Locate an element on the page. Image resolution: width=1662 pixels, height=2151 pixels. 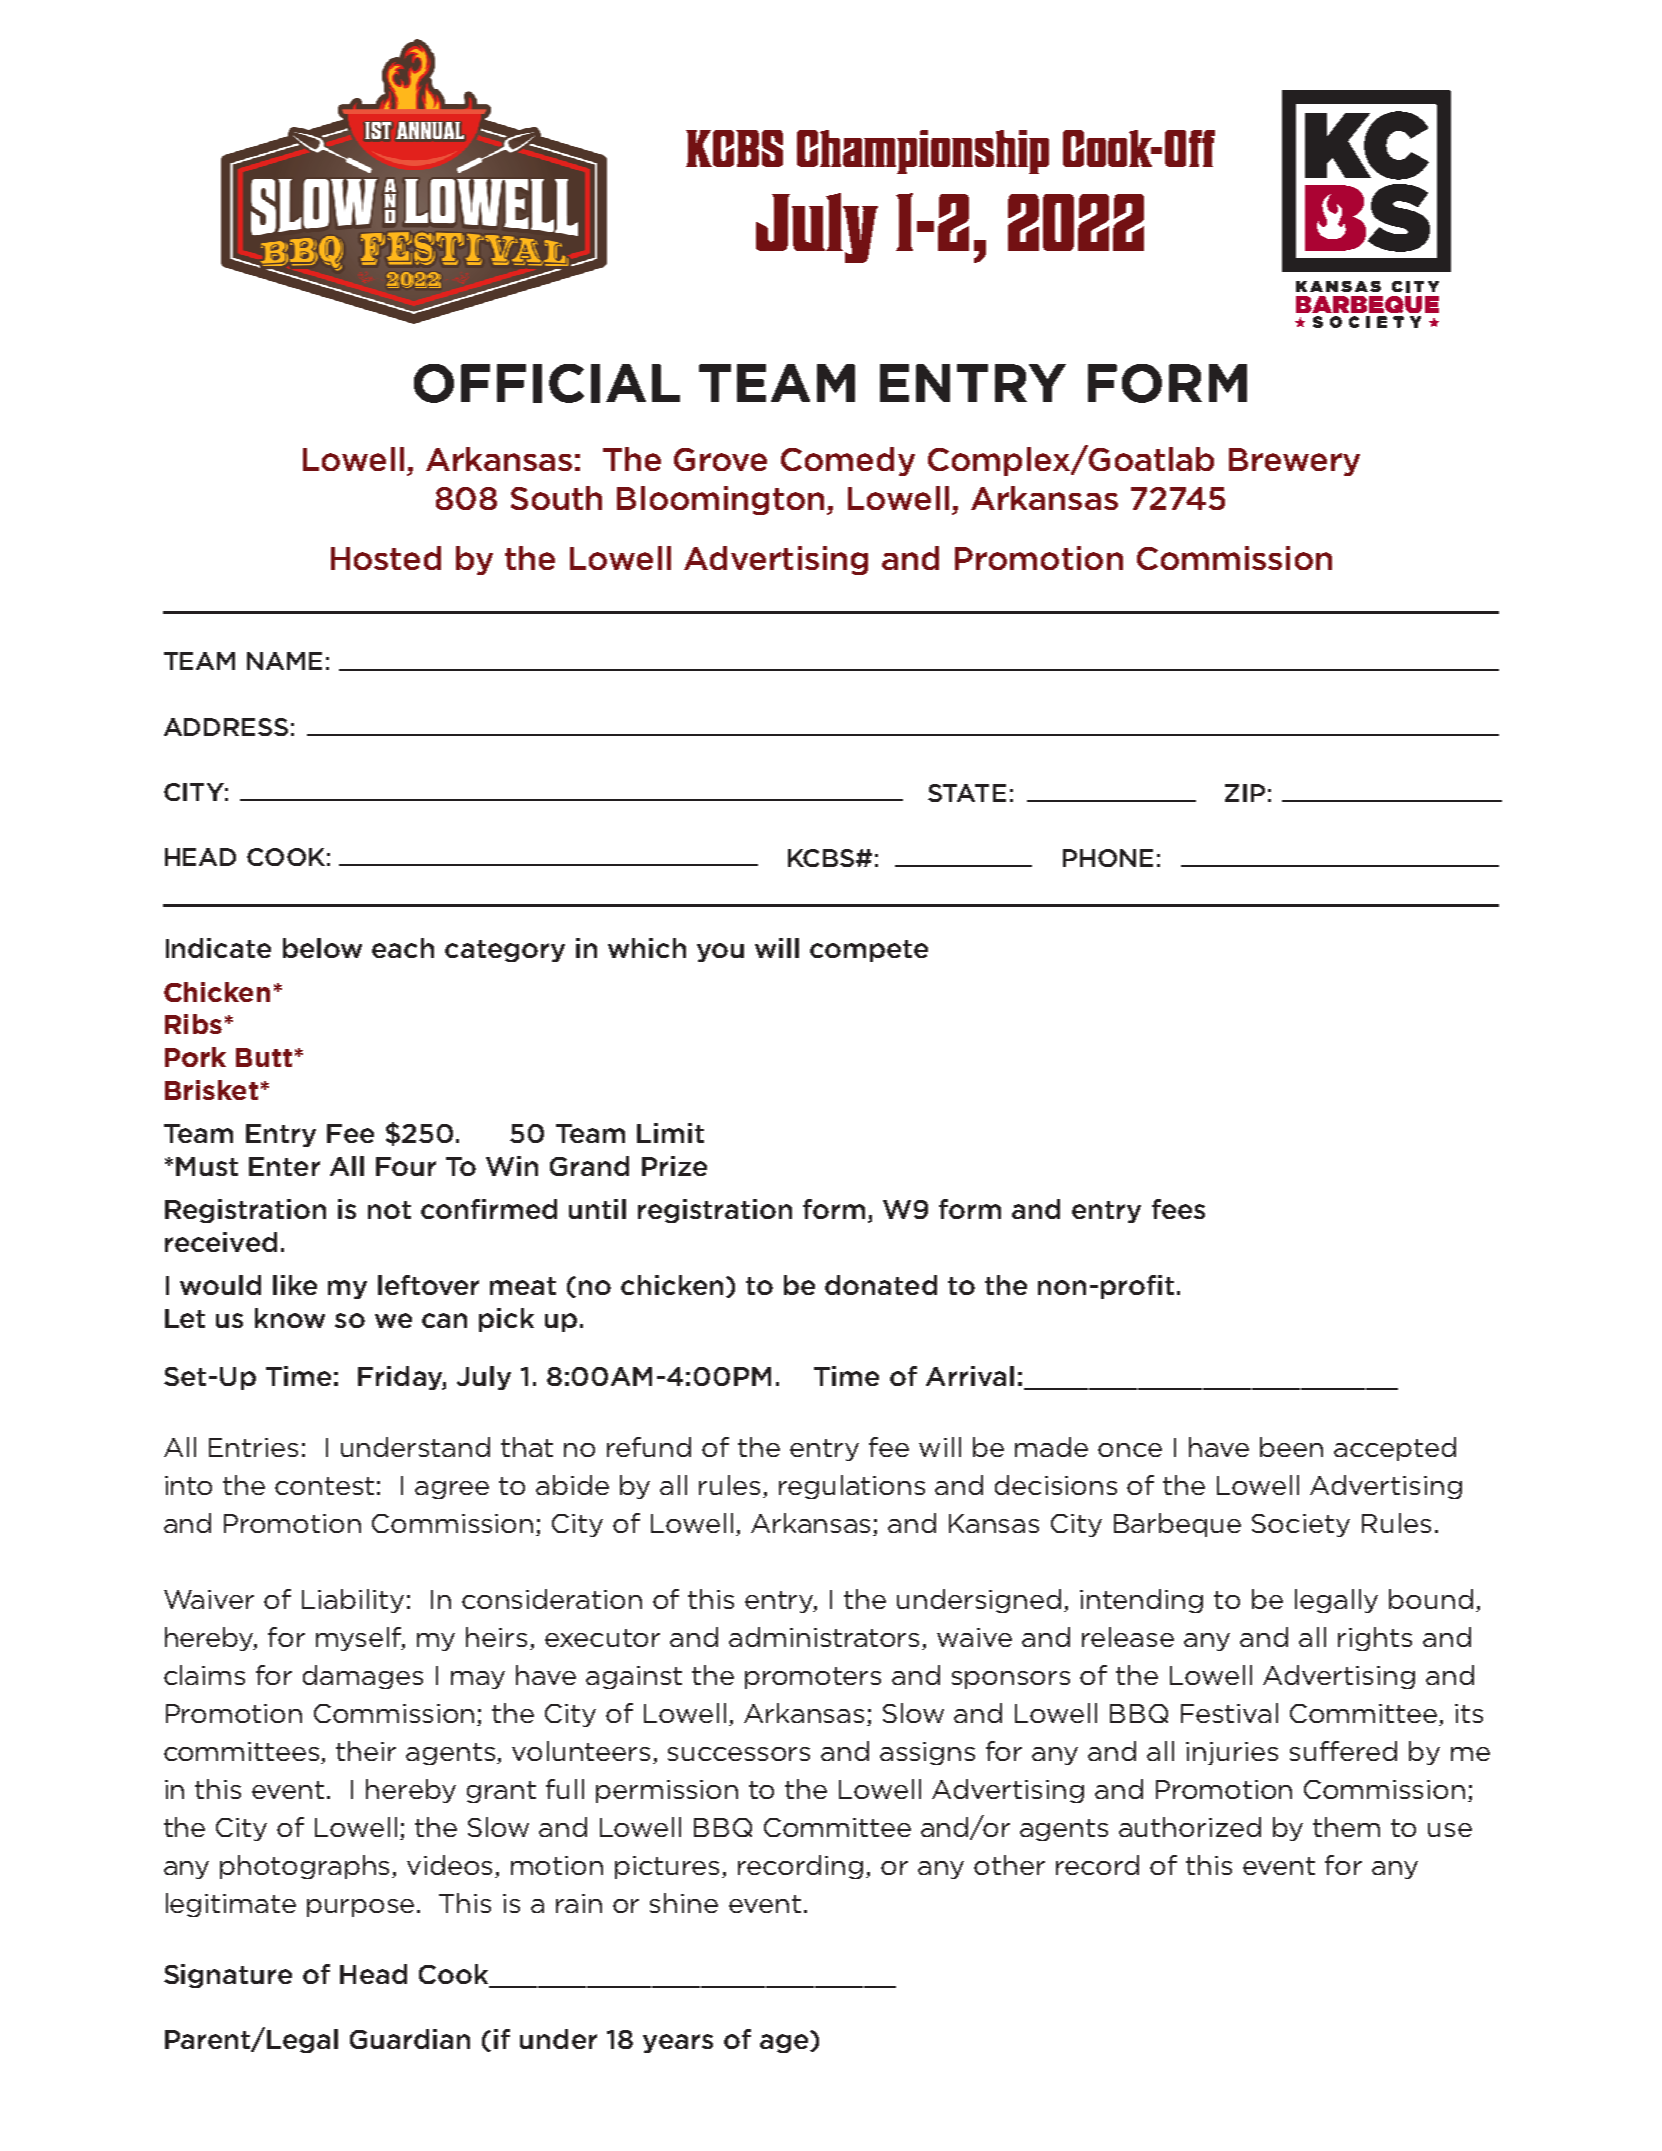
Butt is located at coordinates (264, 1057).
